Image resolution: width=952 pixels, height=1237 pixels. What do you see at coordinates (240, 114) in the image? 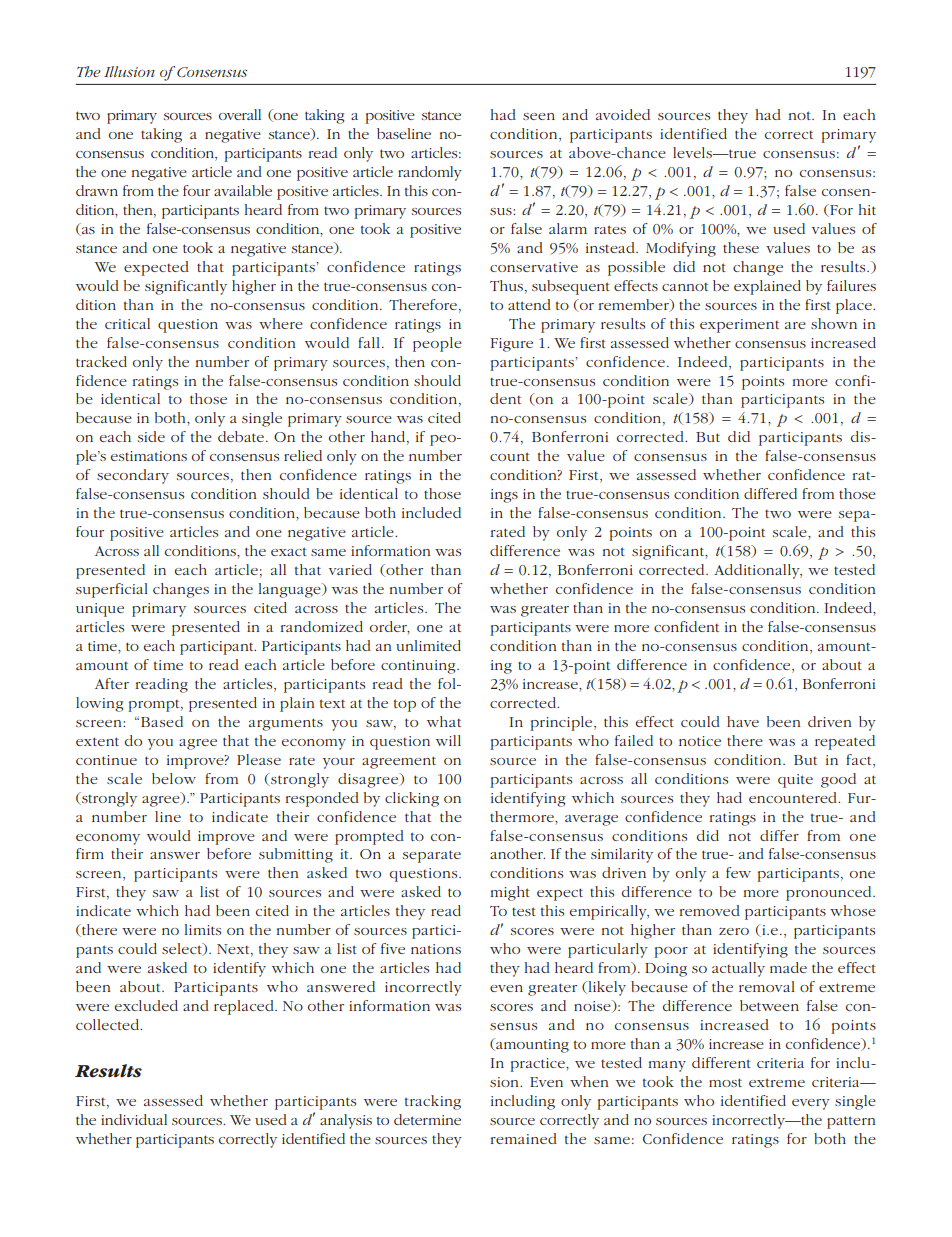
I see `overall` at bounding box center [240, 114].
